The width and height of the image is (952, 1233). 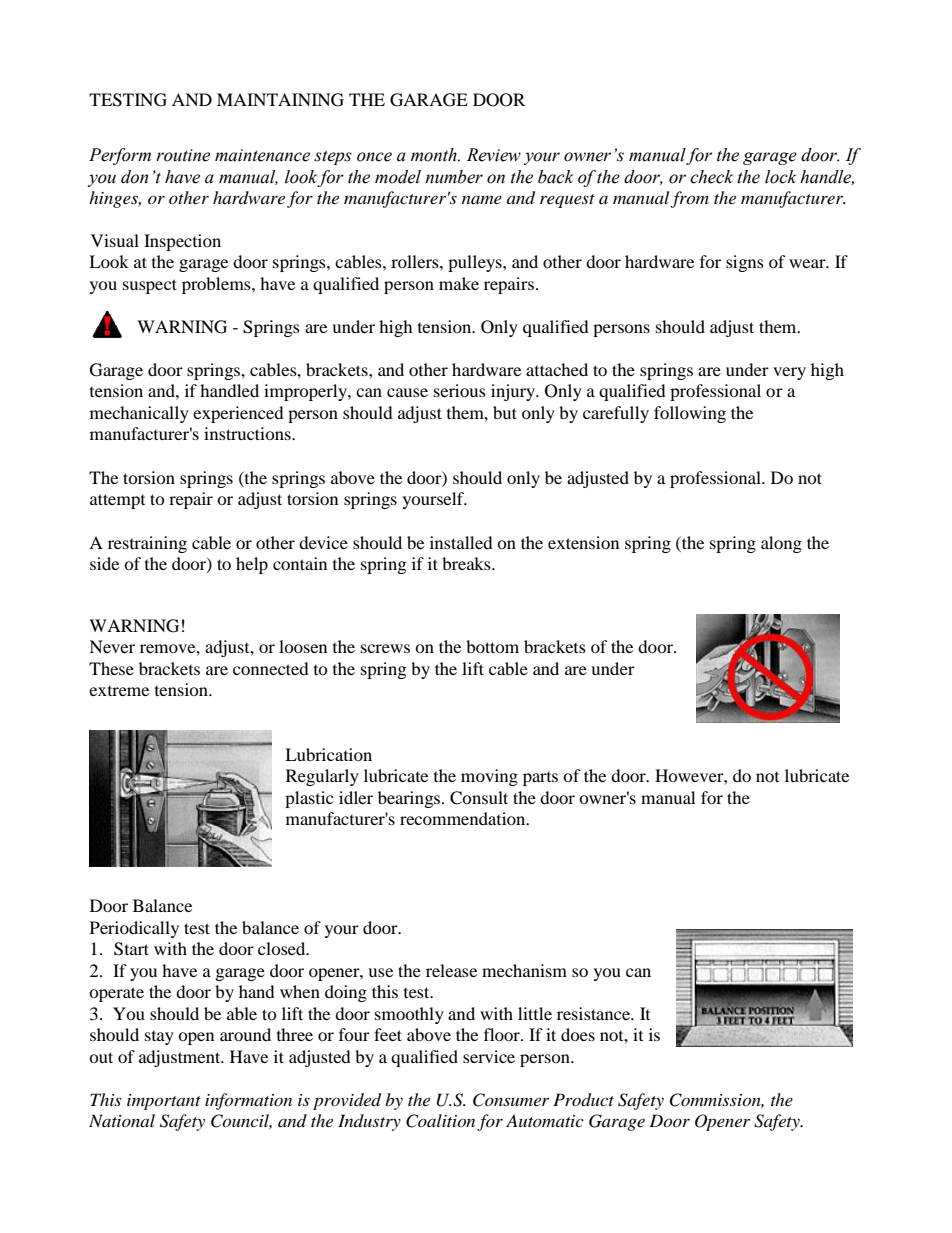 I want to click on Product, so click(x=583, y=1100).
